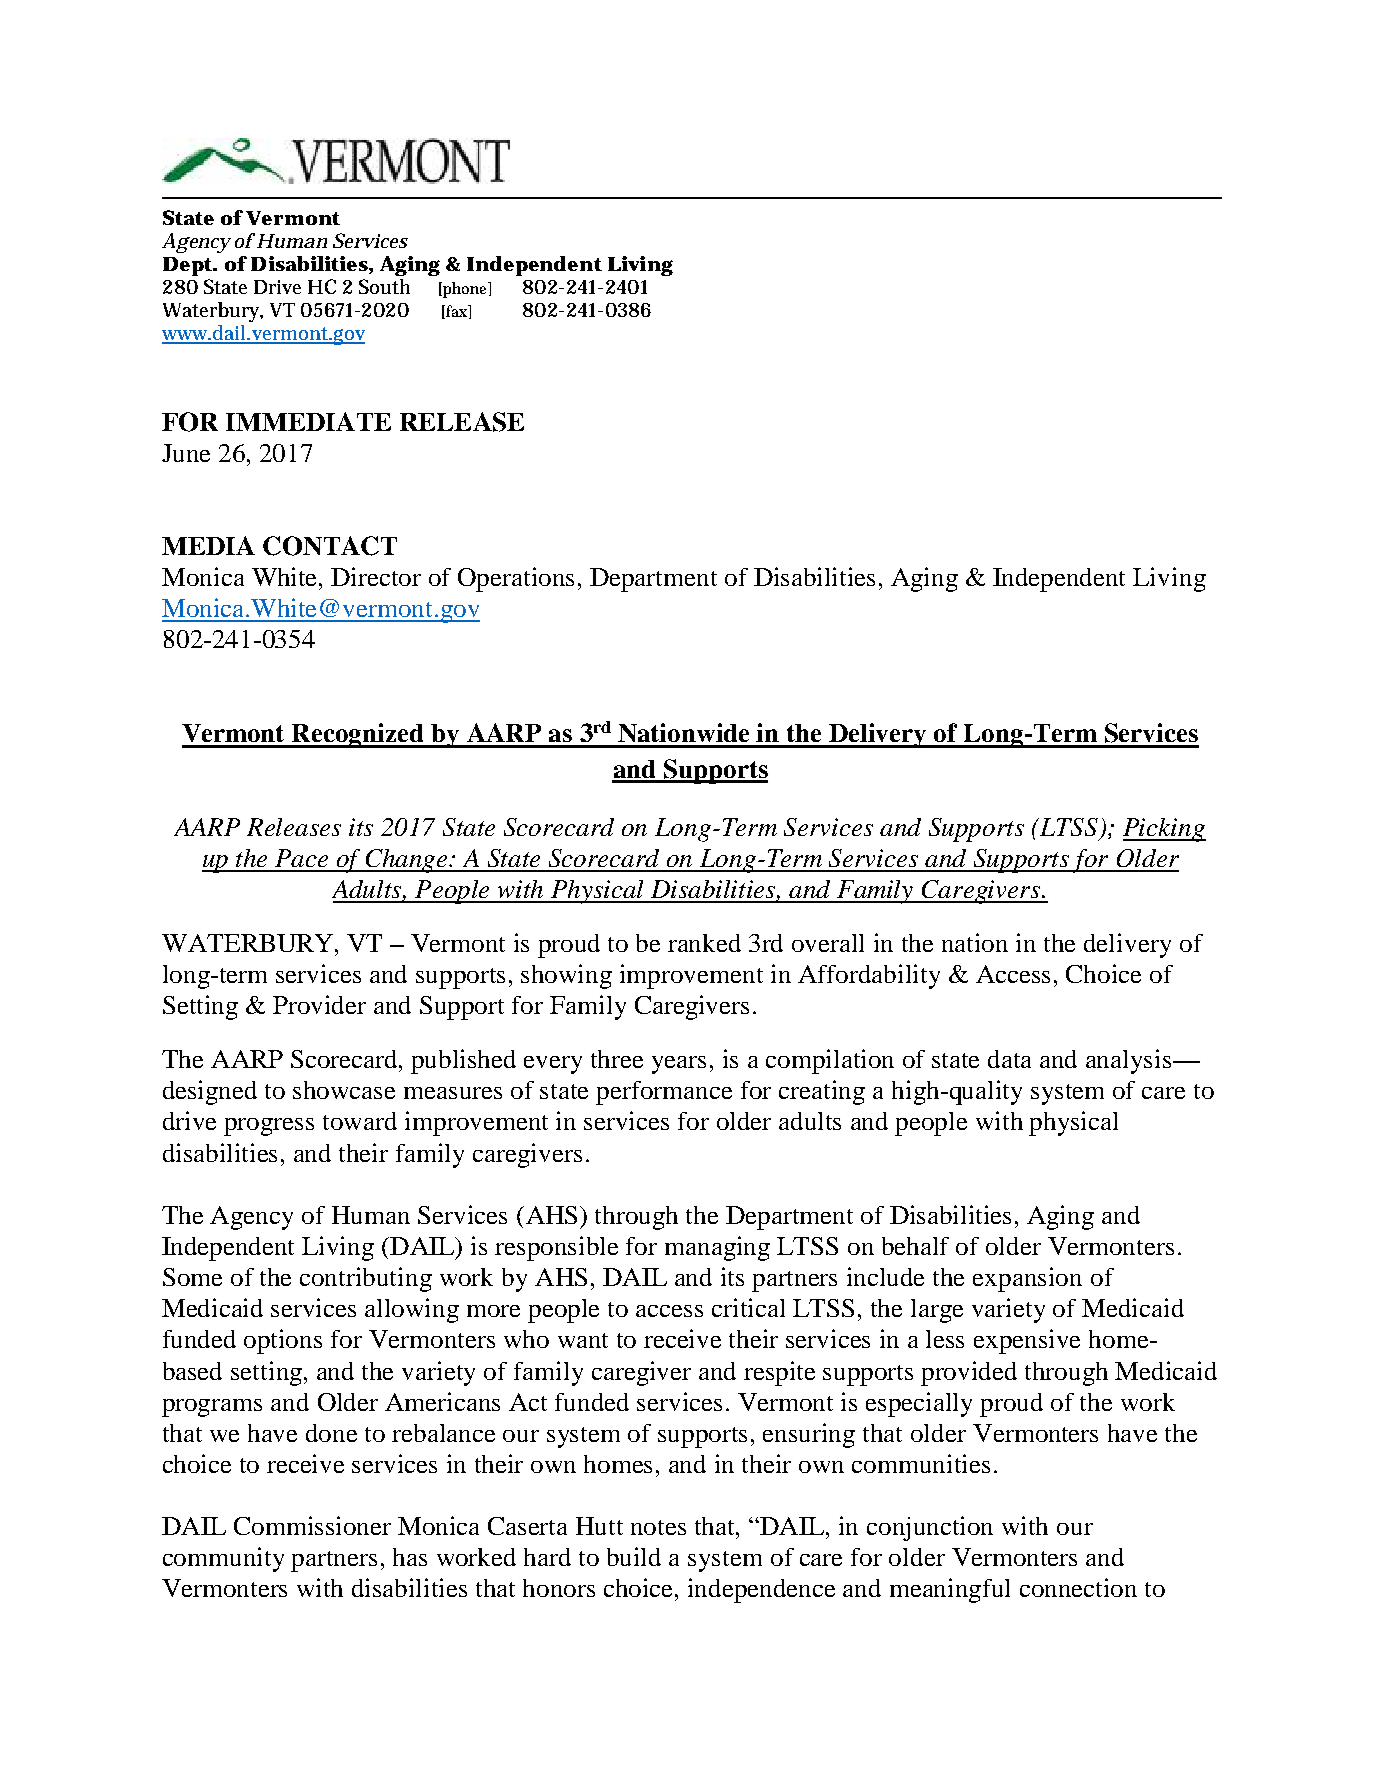 The width and height of the screenshot is (1381, 1787). I want to click on contributing, so click(366, 1279).
